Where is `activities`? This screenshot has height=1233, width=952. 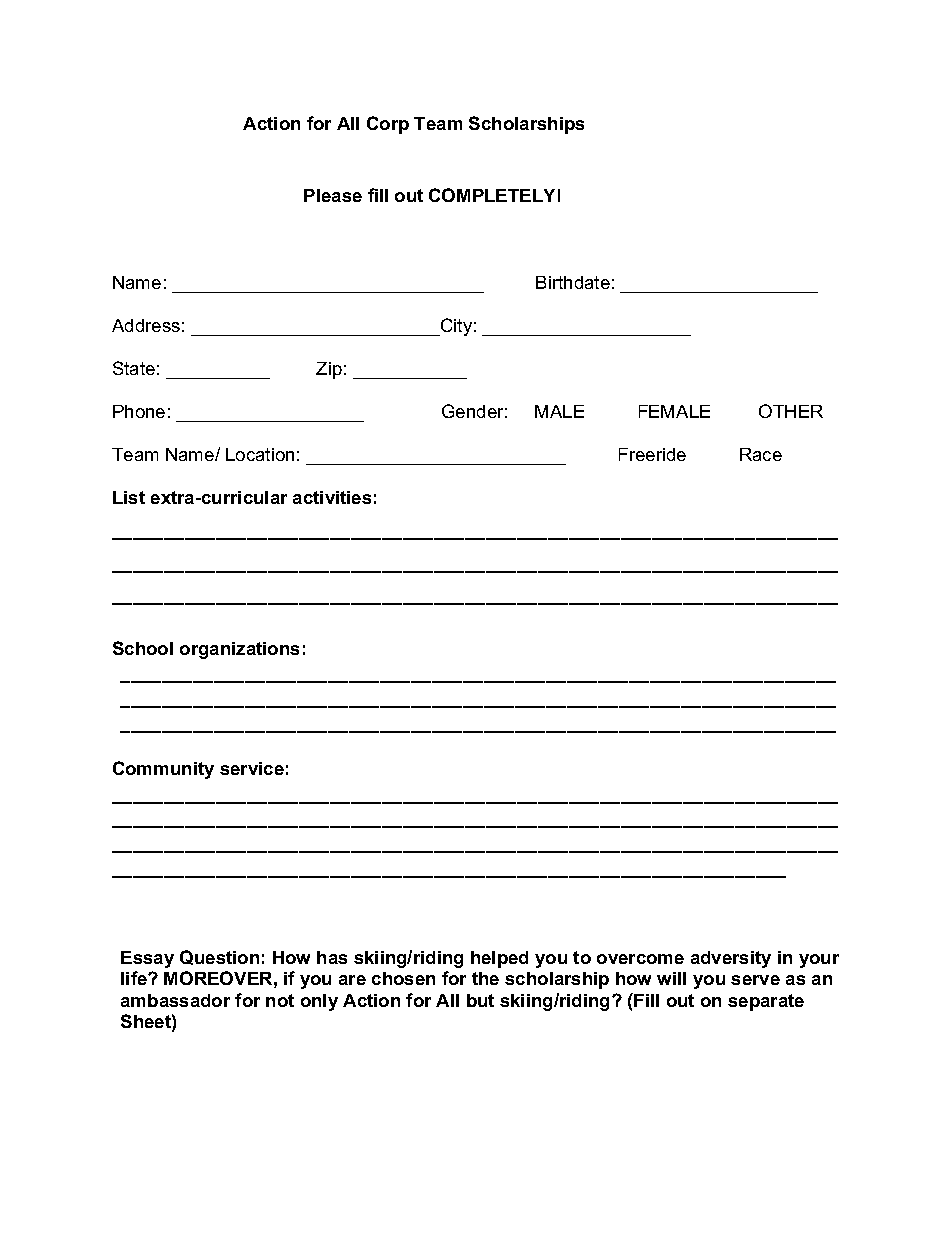
activities is located at coordinates (332, 497).
